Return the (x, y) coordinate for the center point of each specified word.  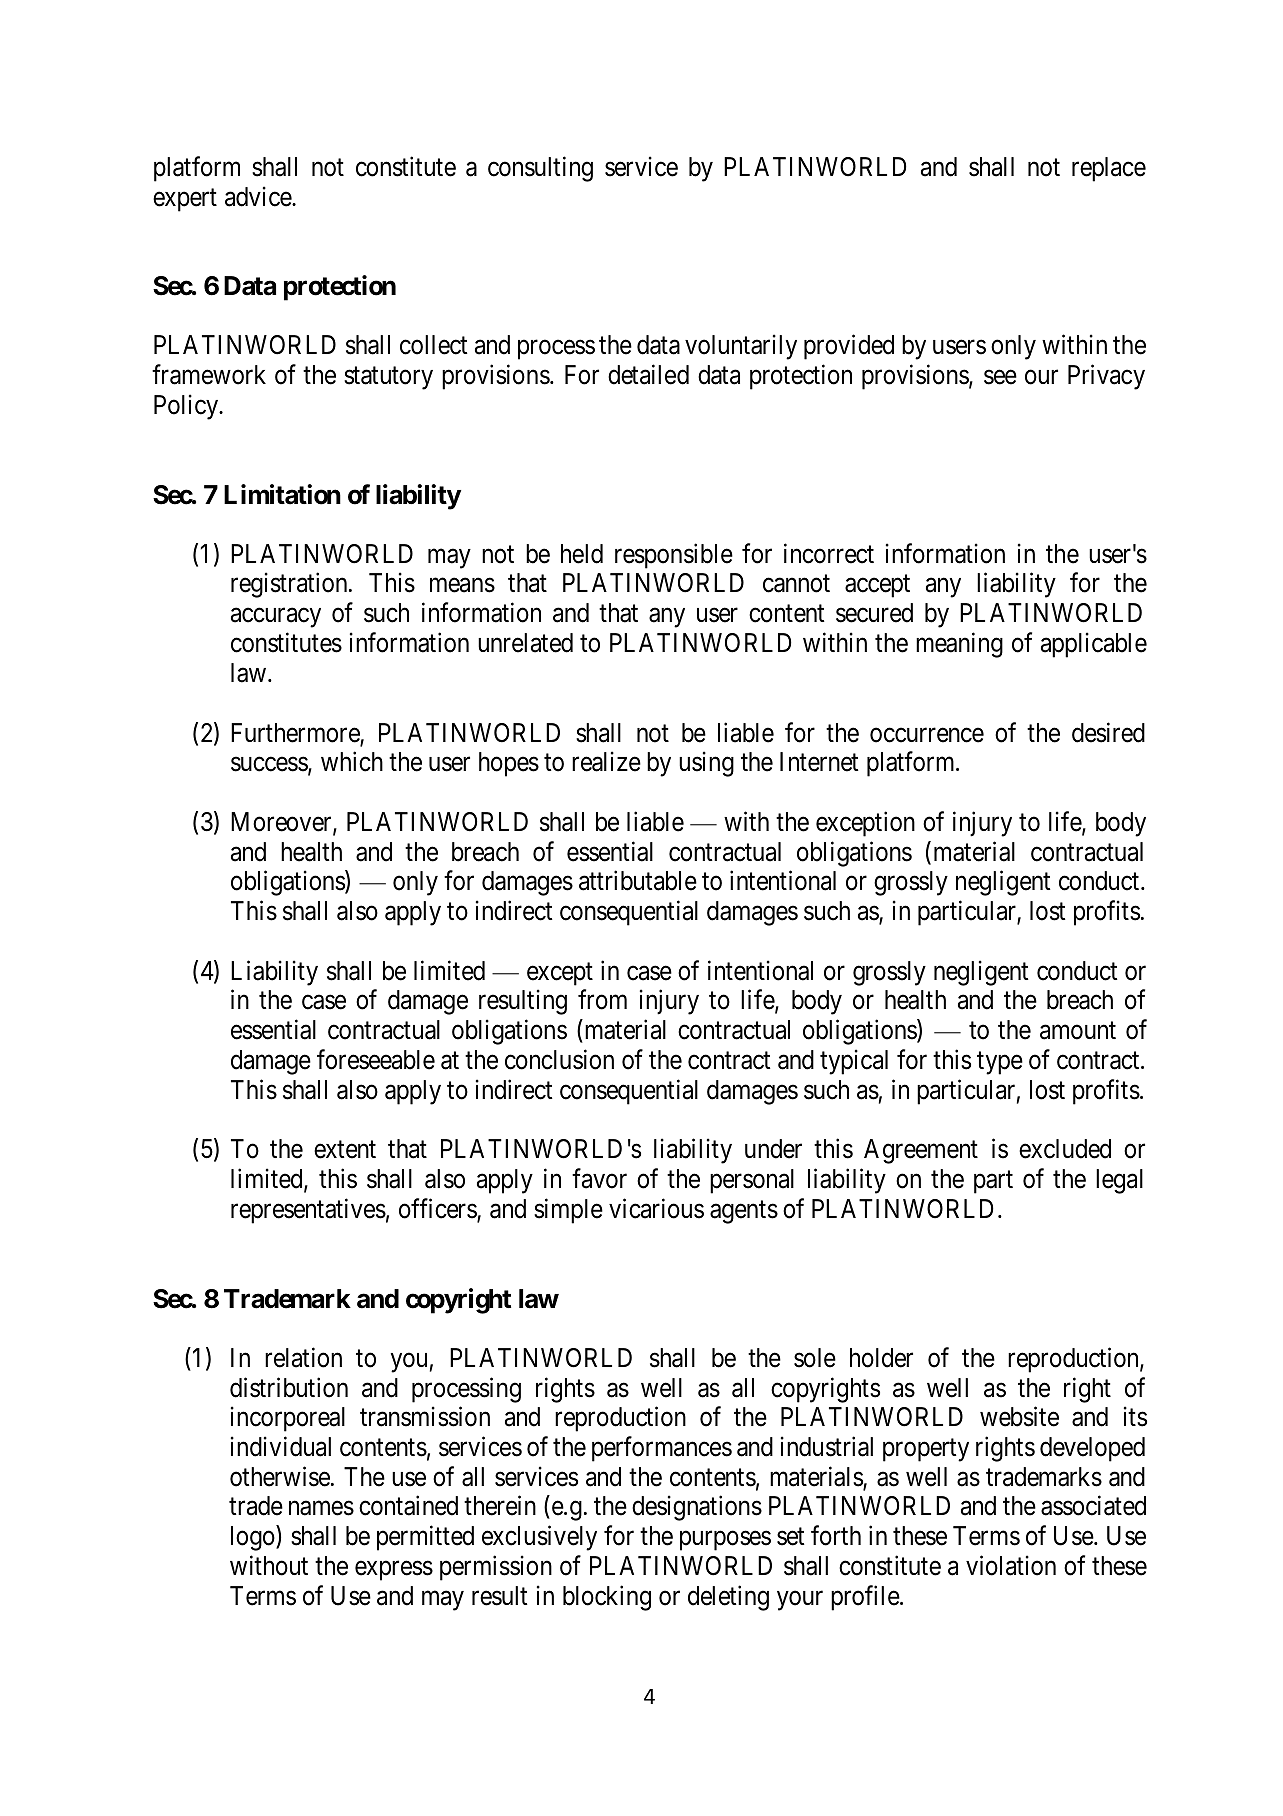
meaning (959, 645)
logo (254, 1538)
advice (259, 196)
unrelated (525, 643)
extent (345, 1150)
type (1000, 1063)
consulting (540, 169)
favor (599, 1178)
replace (1109, 169)
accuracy (276, 618)
